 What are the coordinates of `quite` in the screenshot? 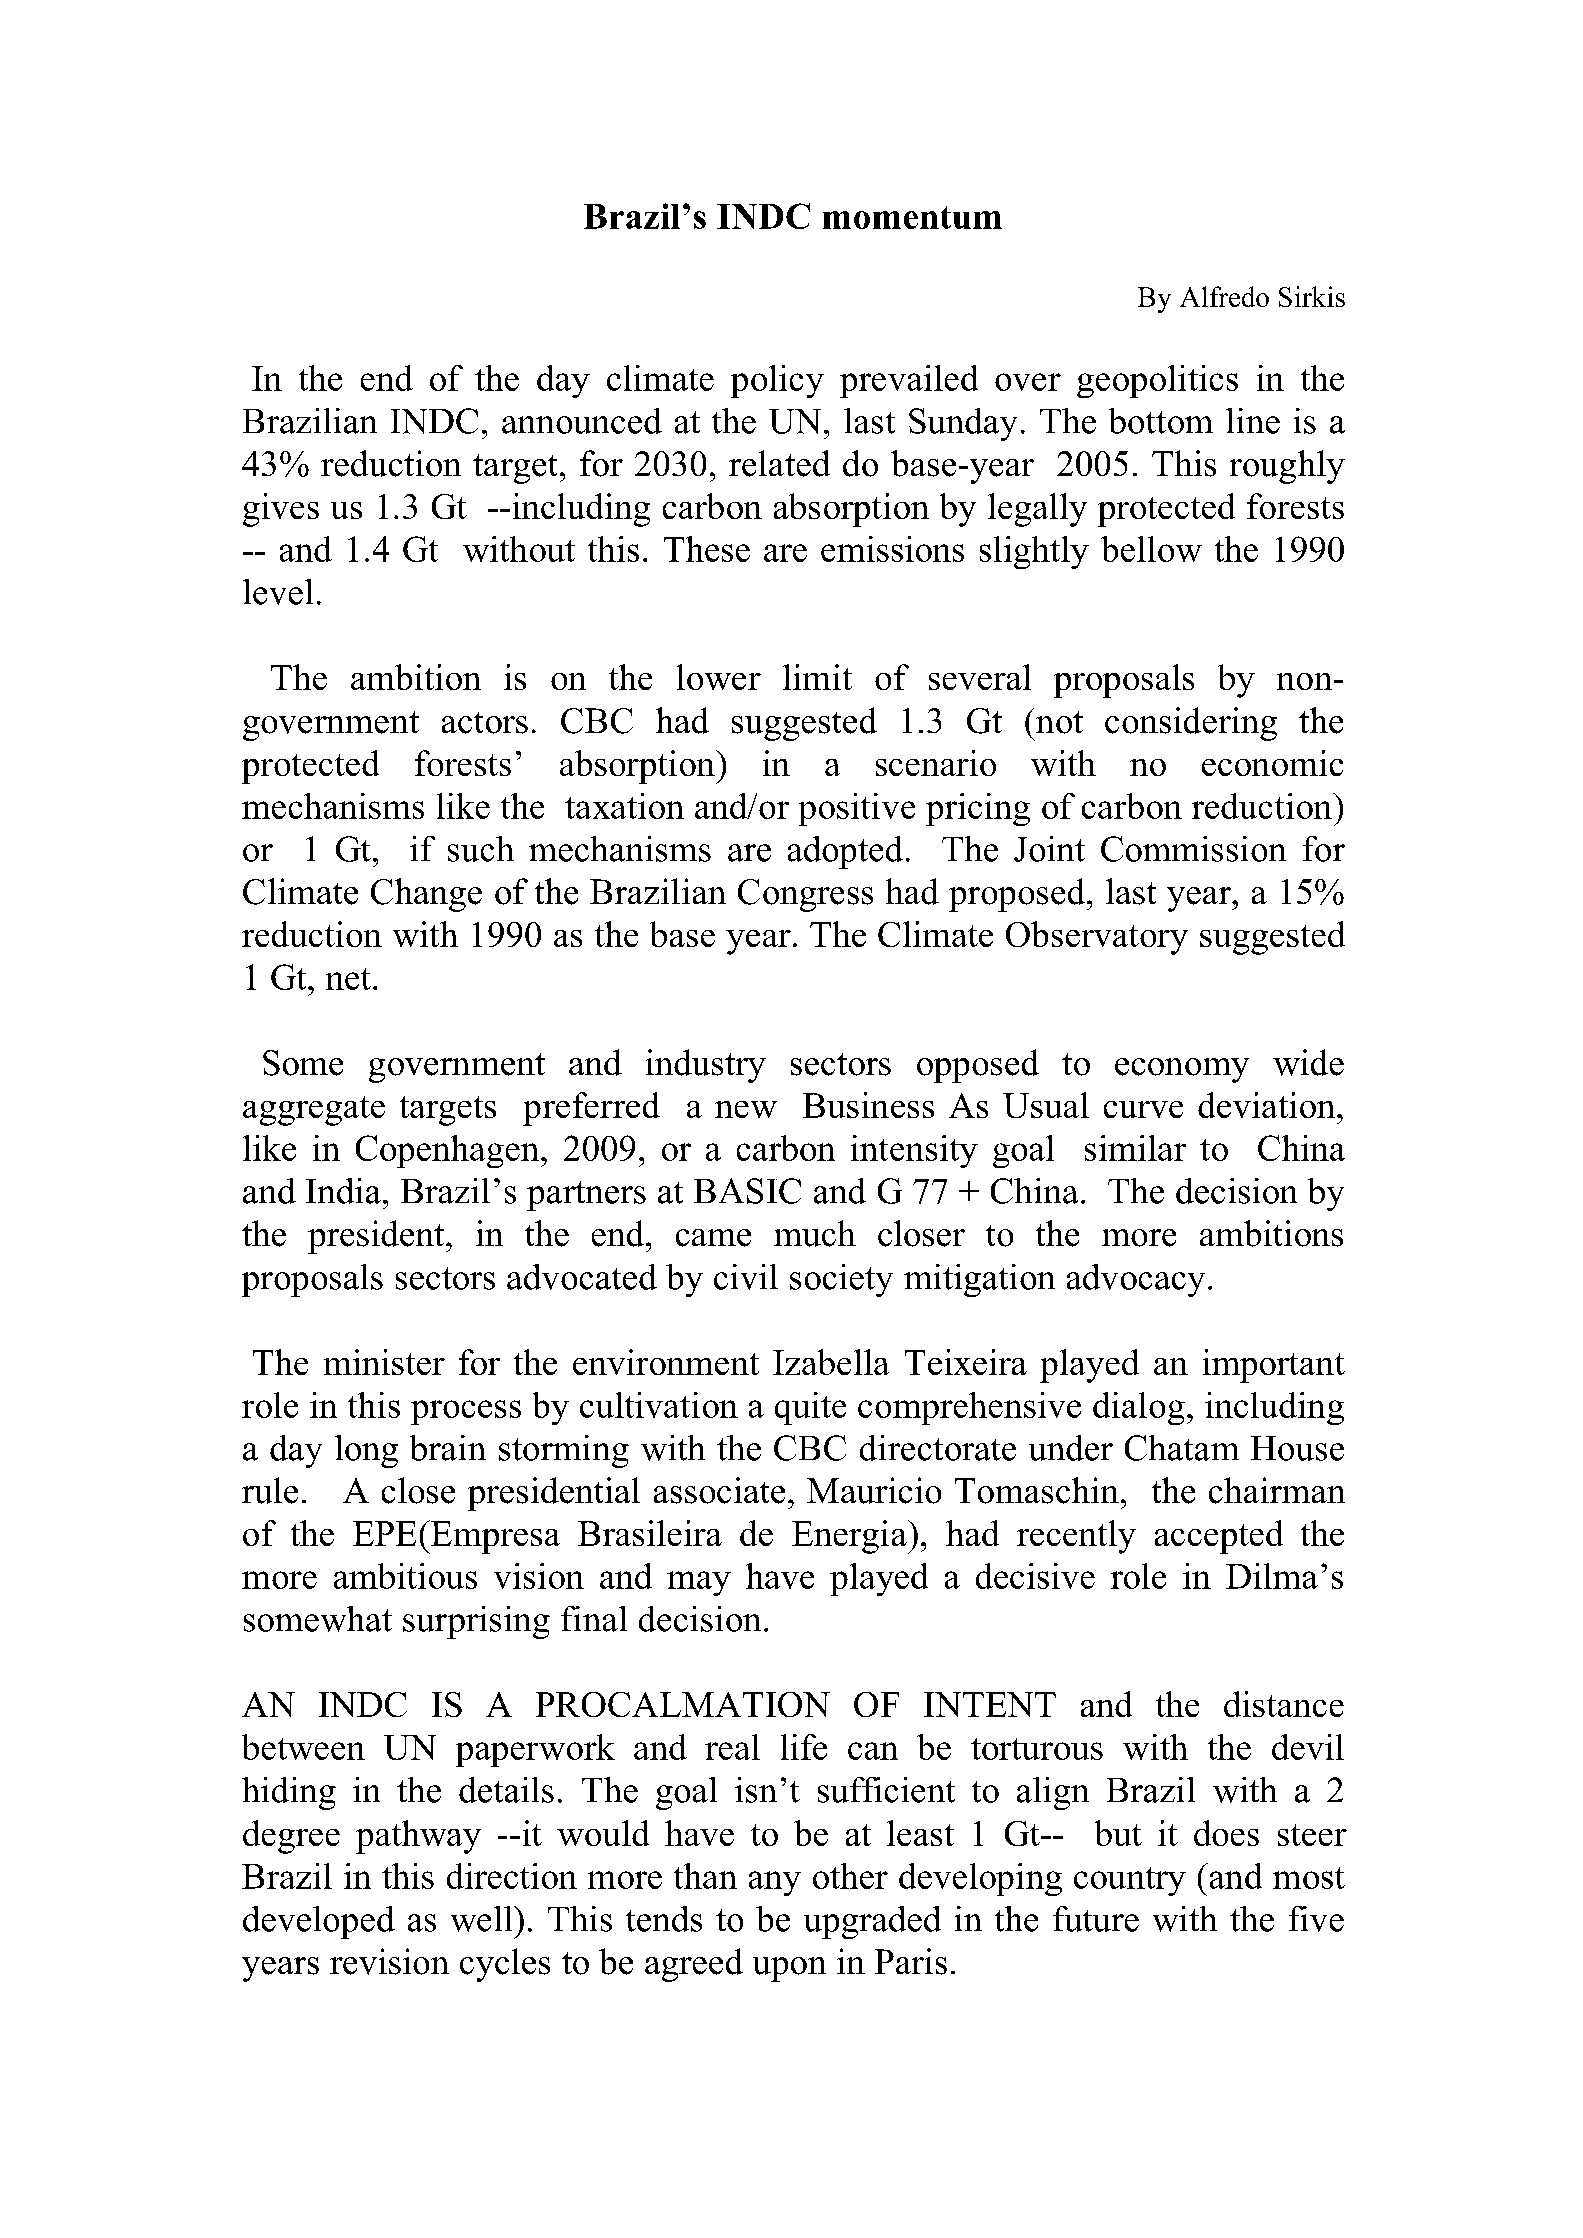 It's located at (810, 1408).
